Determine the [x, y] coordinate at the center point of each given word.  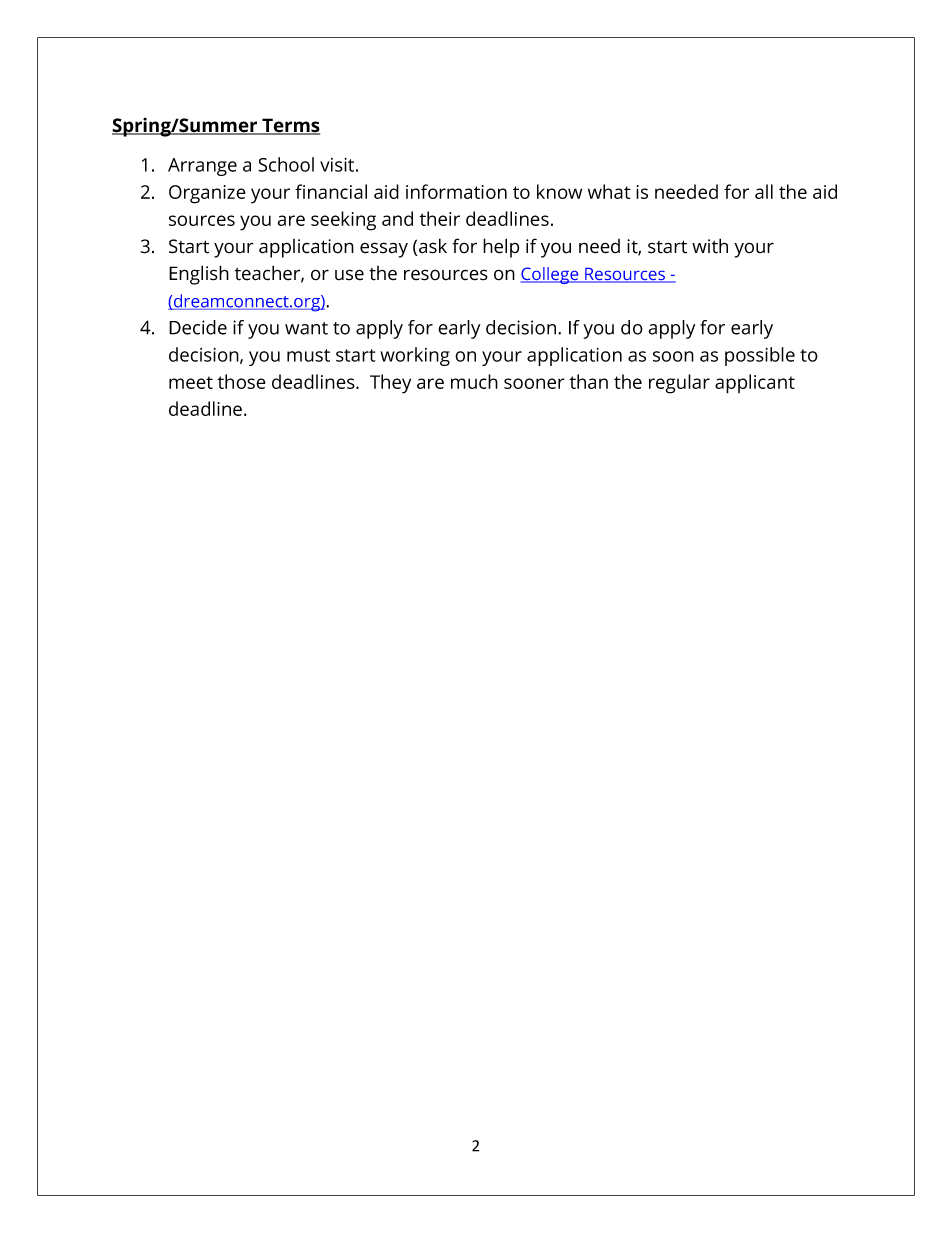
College [551, 275]
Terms [290, 126]
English [199, 275]
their [440, 218]
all [764, 191]
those [242, 381]
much [474, 381]
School [286, 164]
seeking [343, 221]
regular [679, 384]
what [609, 191]
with [710, 246]
